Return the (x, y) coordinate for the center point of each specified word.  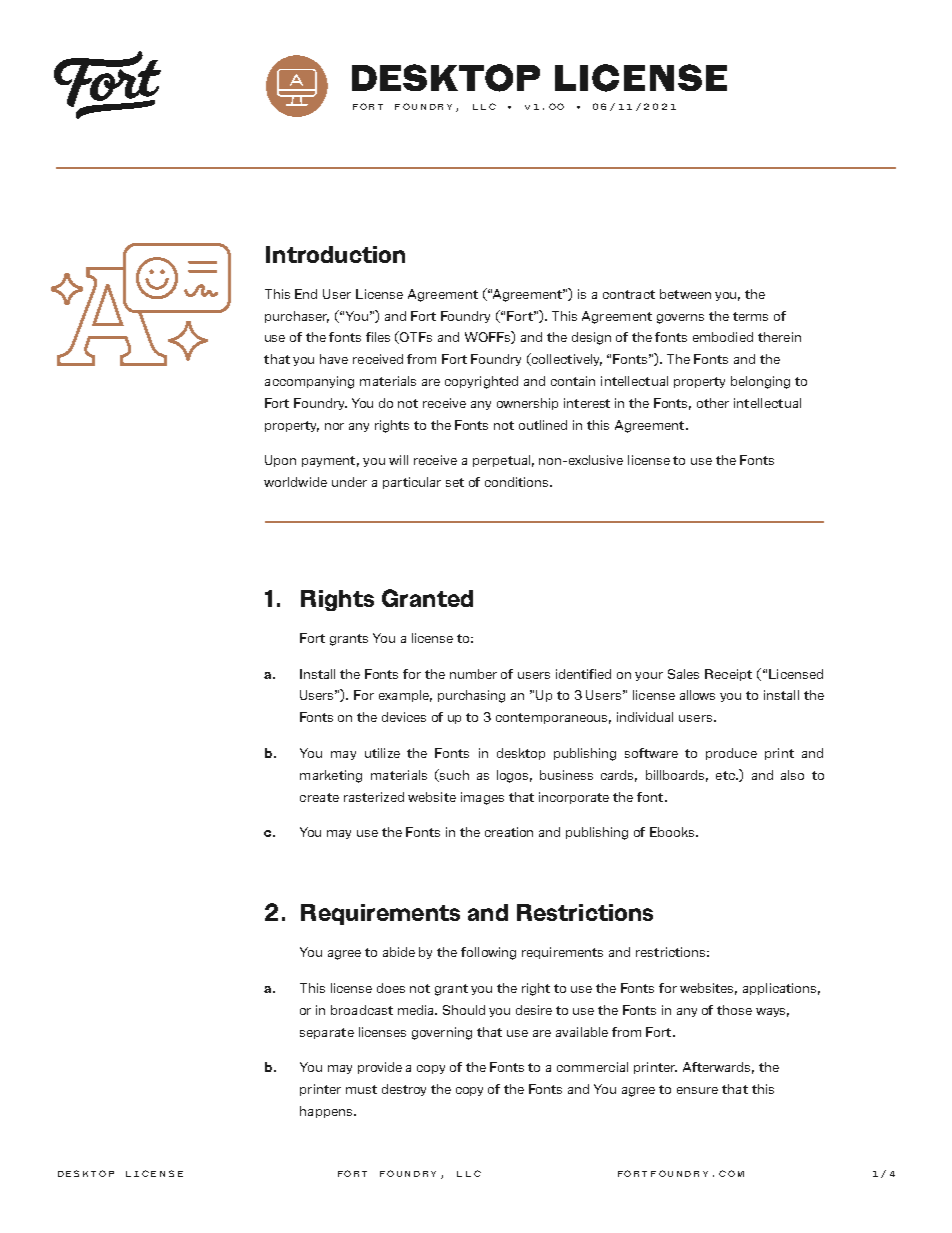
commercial (592, 1067)
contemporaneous (553, 718)
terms (750, 316)
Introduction (335, 254)
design (591, 338)
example (405, 696)
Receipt (728, 675)
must (361, 1089)
